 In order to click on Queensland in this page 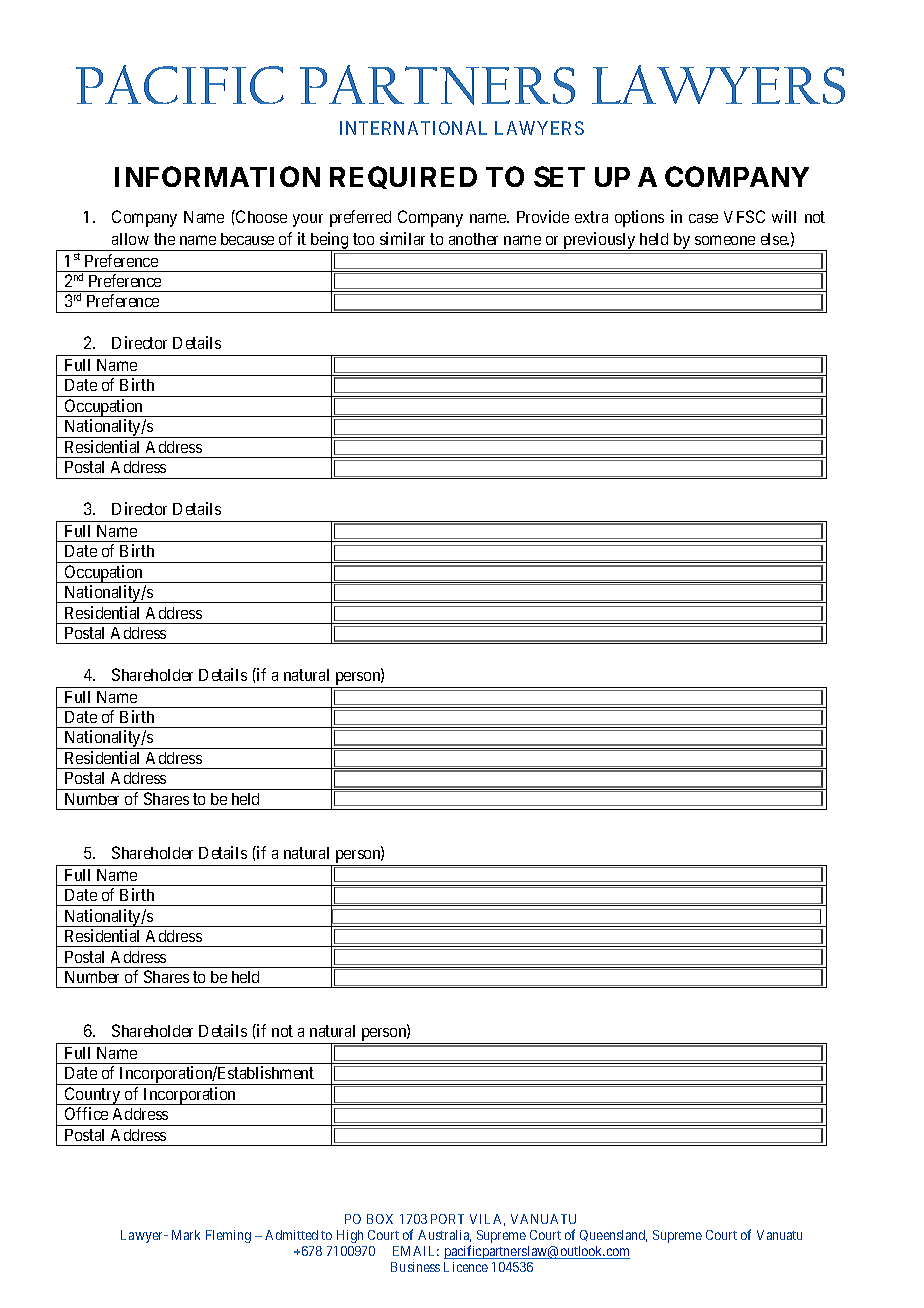, I will do `click(613, 1236)`.
